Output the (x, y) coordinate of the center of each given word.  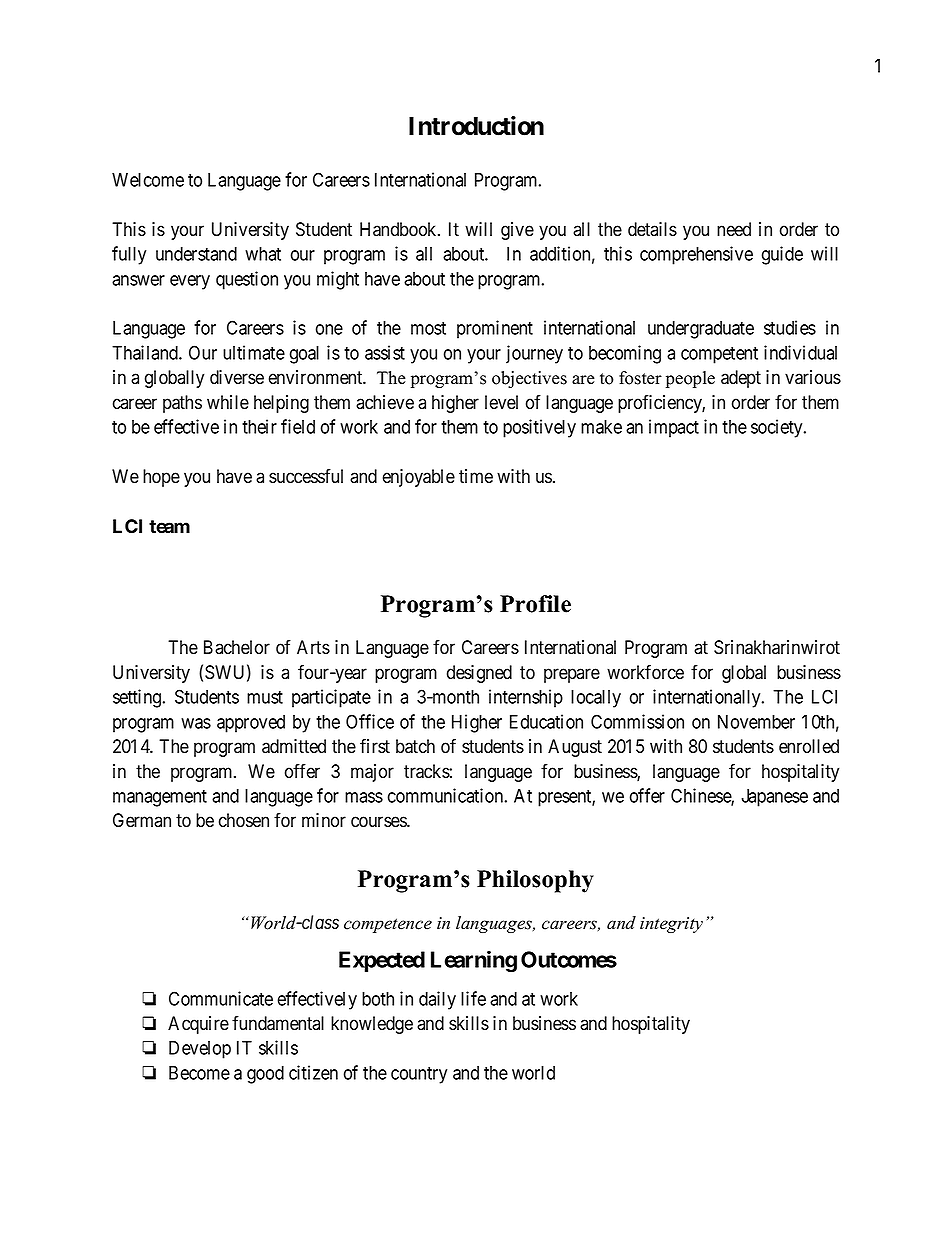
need (734, 229)
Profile (535, 604)
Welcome (148, 180)
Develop (200, 1050)
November (756, 722)
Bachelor (237, 647)
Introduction (476, 126)
